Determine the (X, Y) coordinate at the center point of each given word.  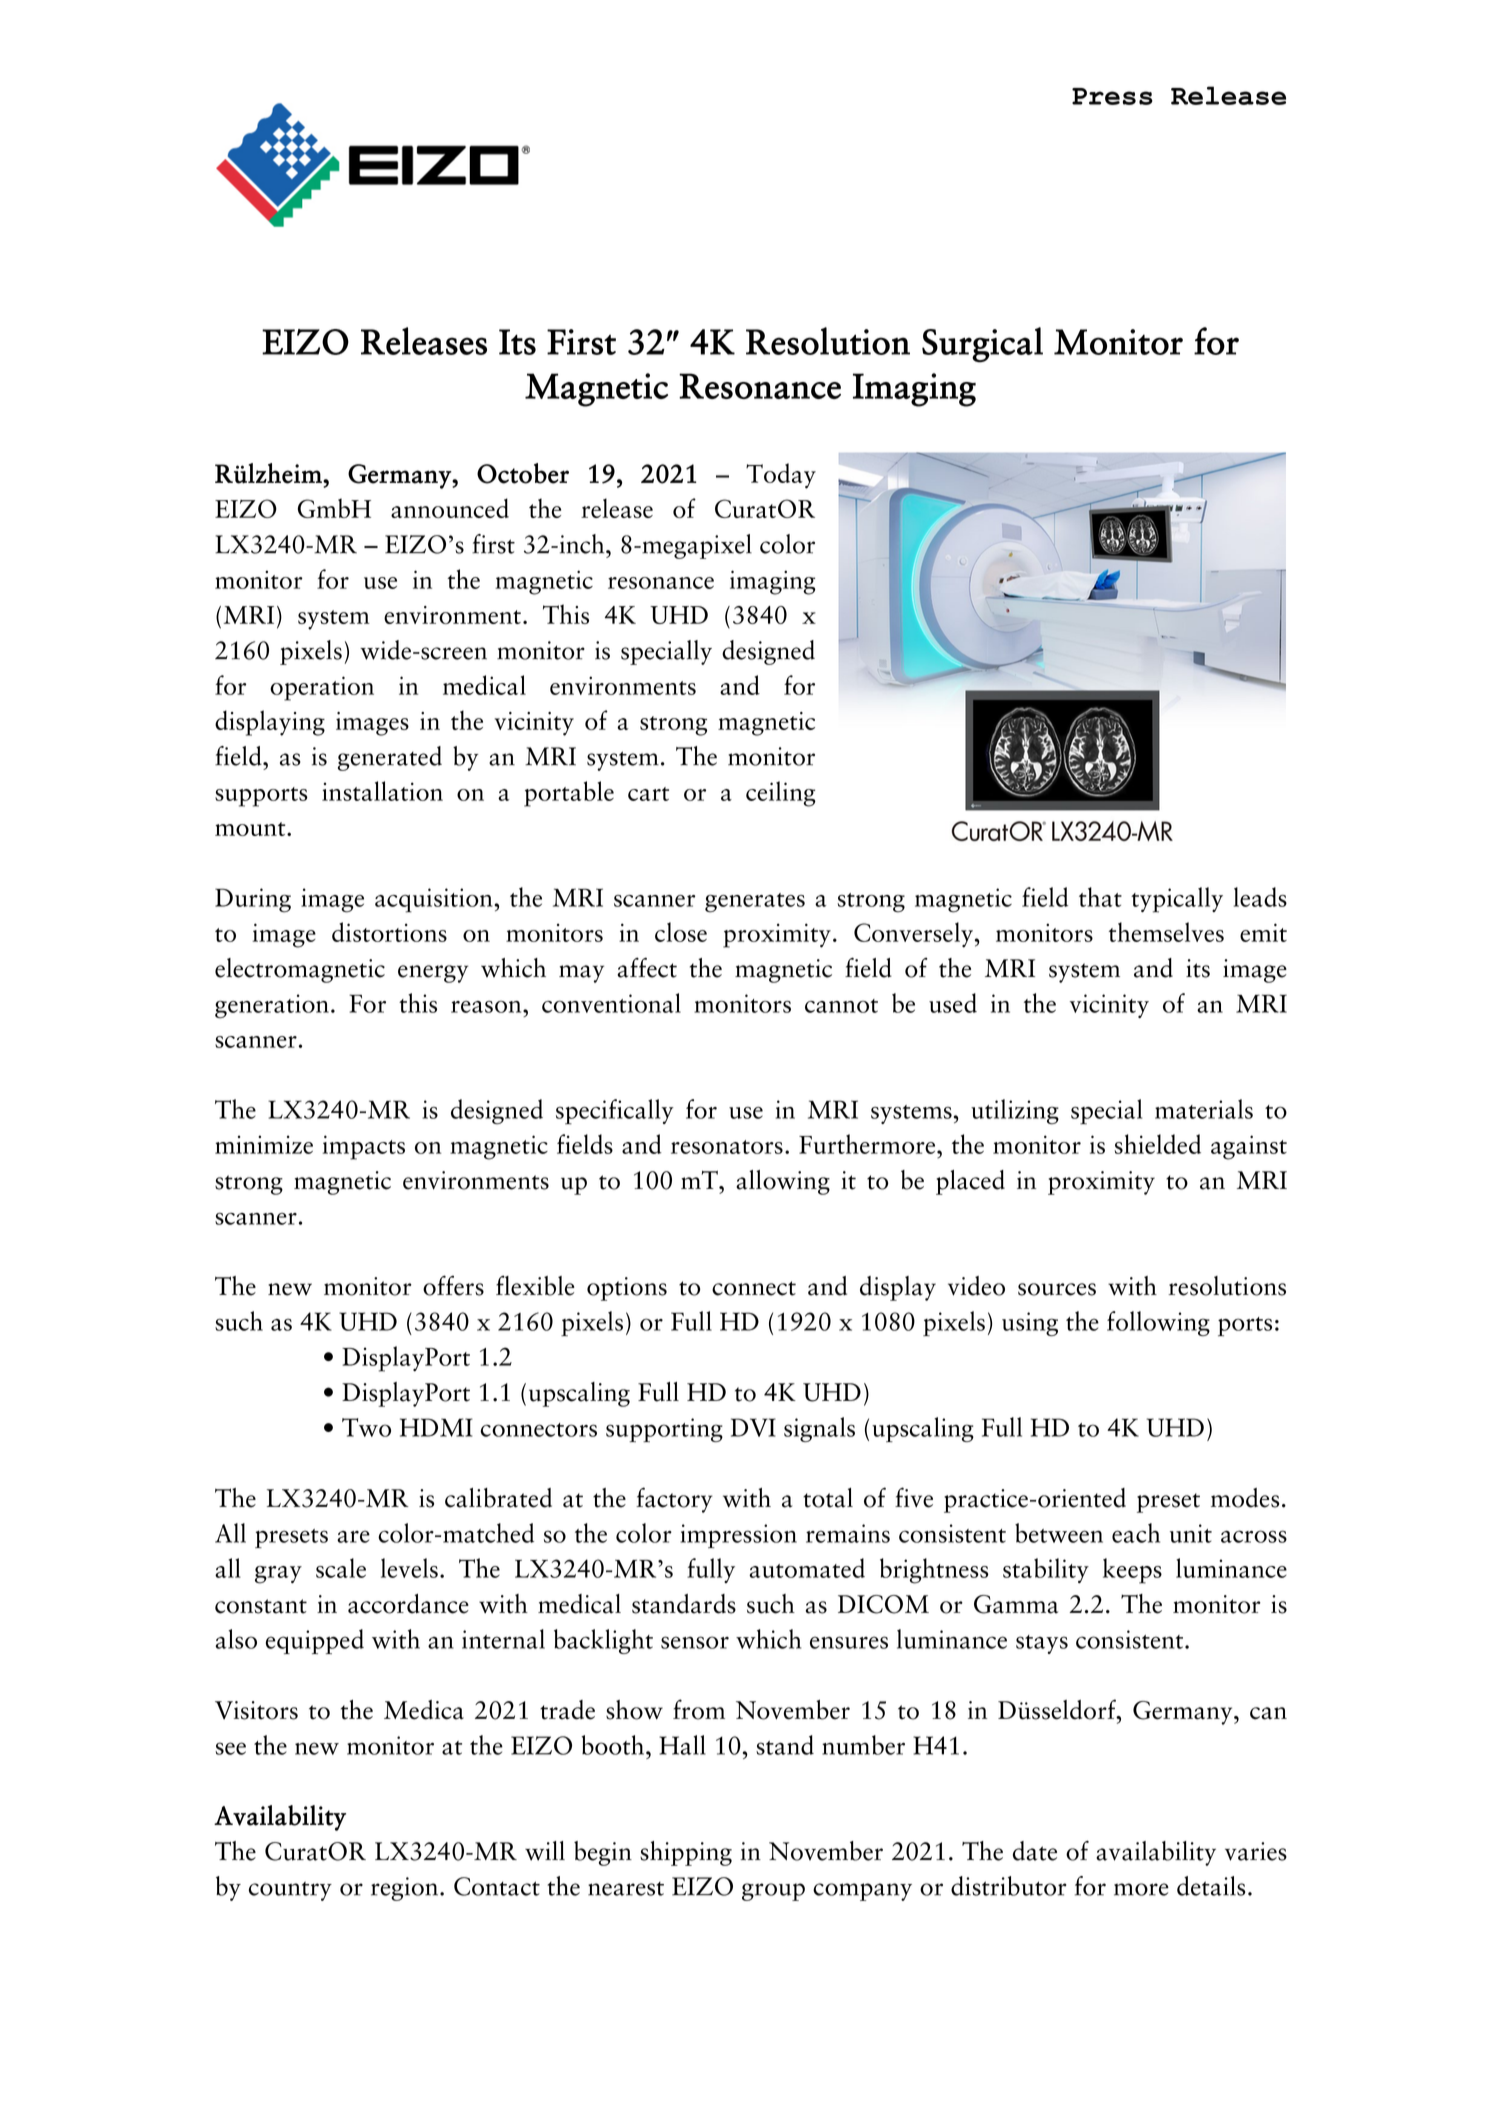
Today (781, 476)
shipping (686, 1853)
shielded (1157, 1144)
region (406, 1889)
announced (450, 508)
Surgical (982, 345)
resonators (727, 1147)
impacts (364, 1147)
